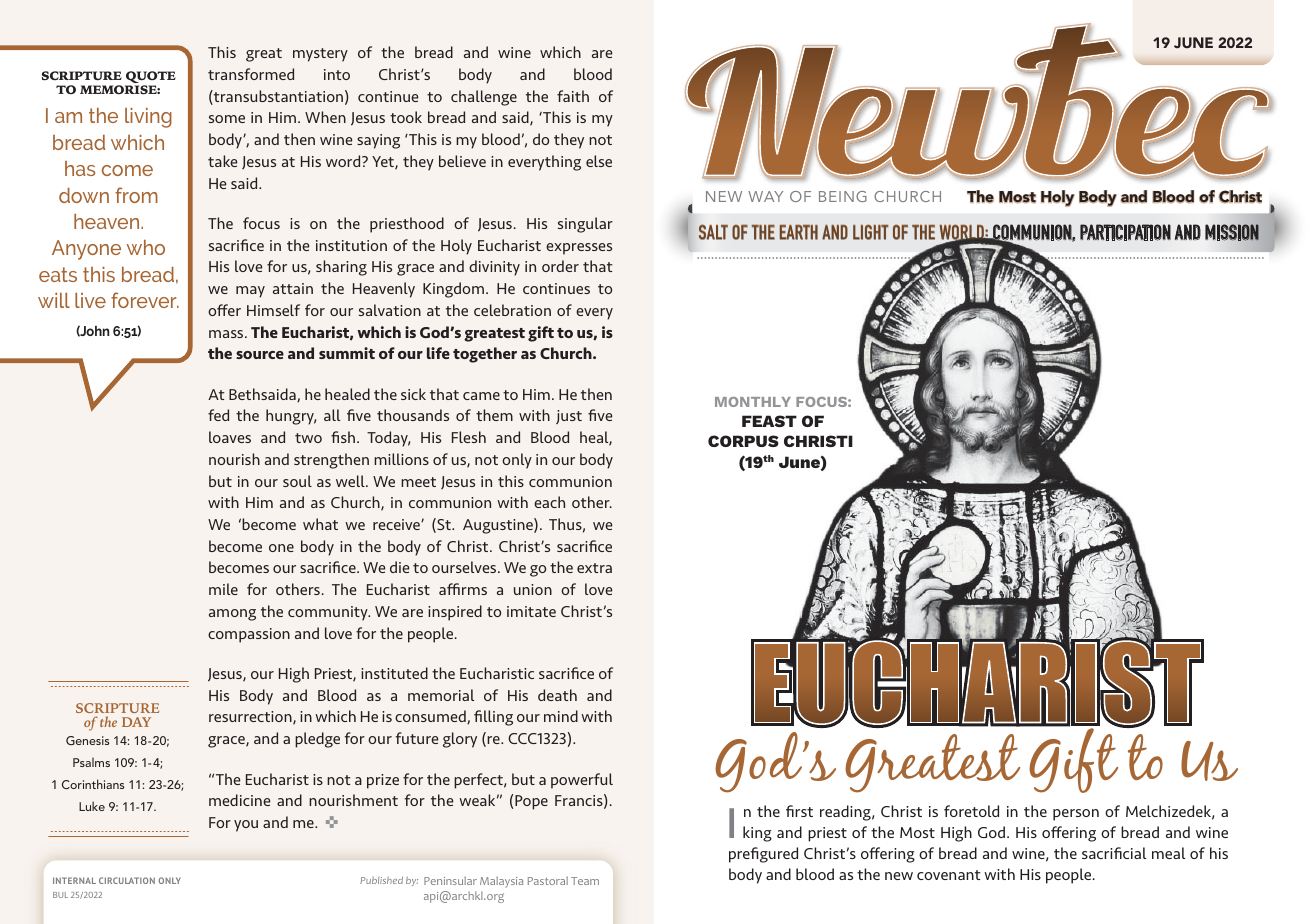 The image size is (1308, 924). I want to click on faith, so click(573, 96).
